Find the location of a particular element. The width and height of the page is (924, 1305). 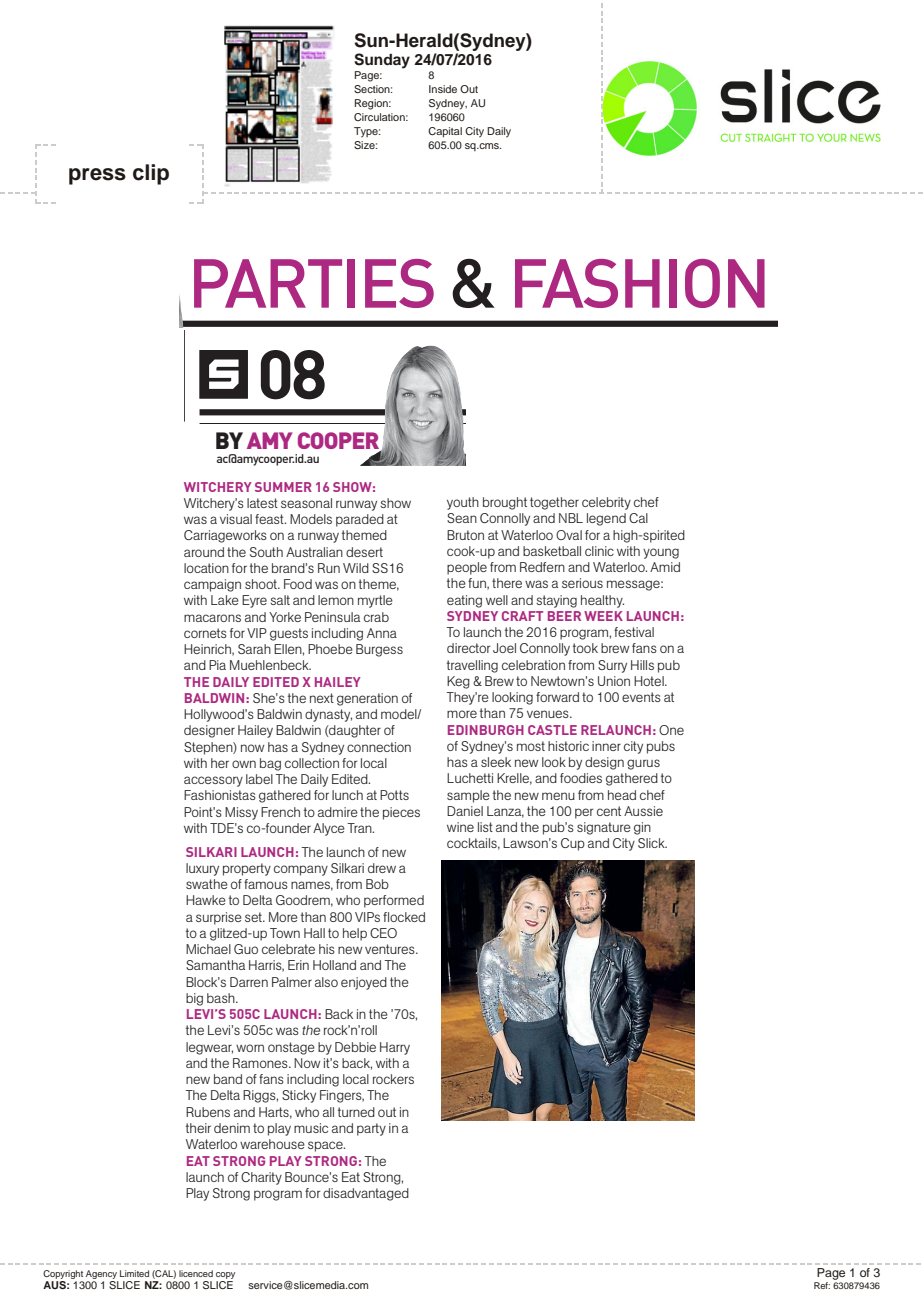

licenced is located at coordinates (196, 1273).
